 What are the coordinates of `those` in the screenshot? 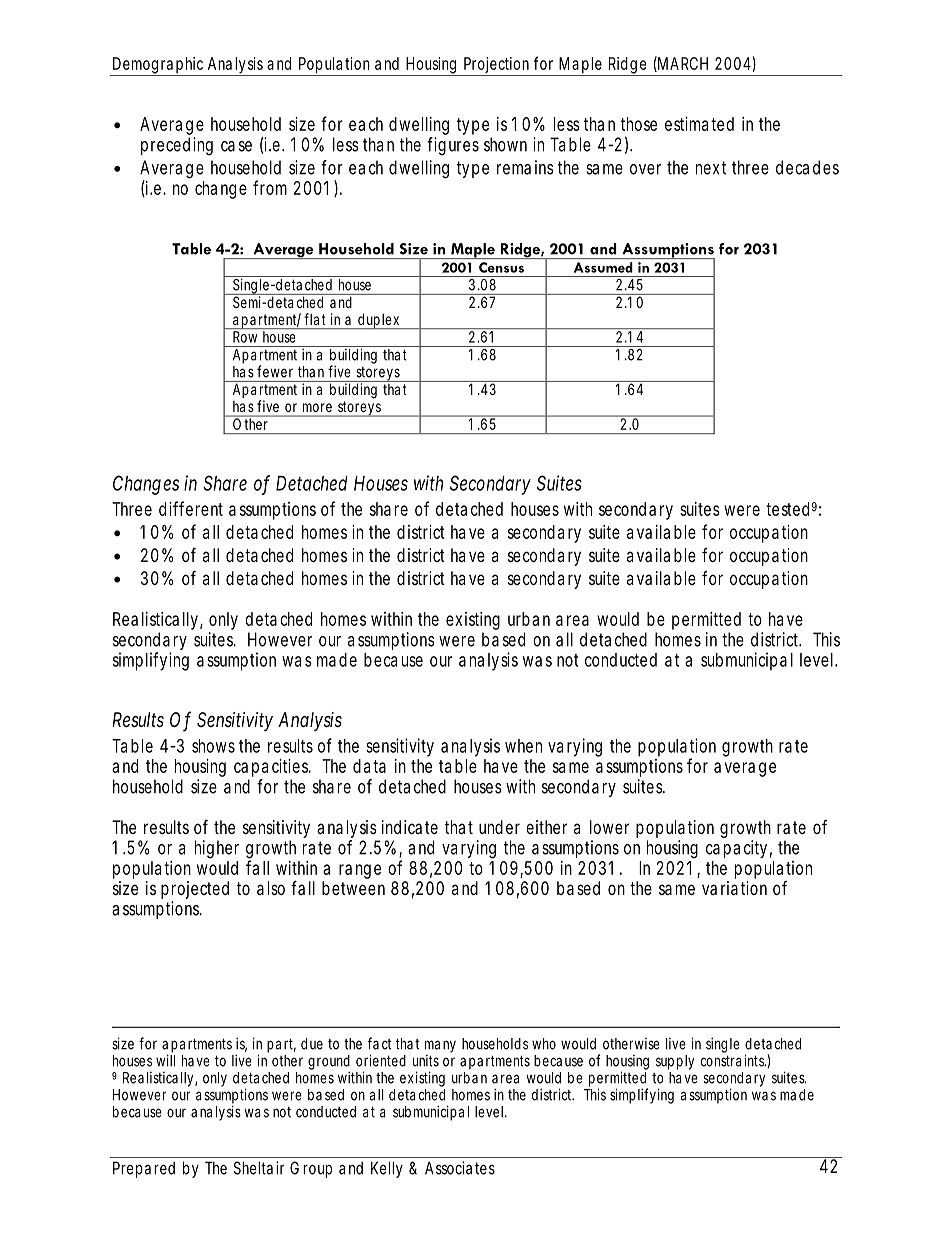 It's located at (639, 124).
